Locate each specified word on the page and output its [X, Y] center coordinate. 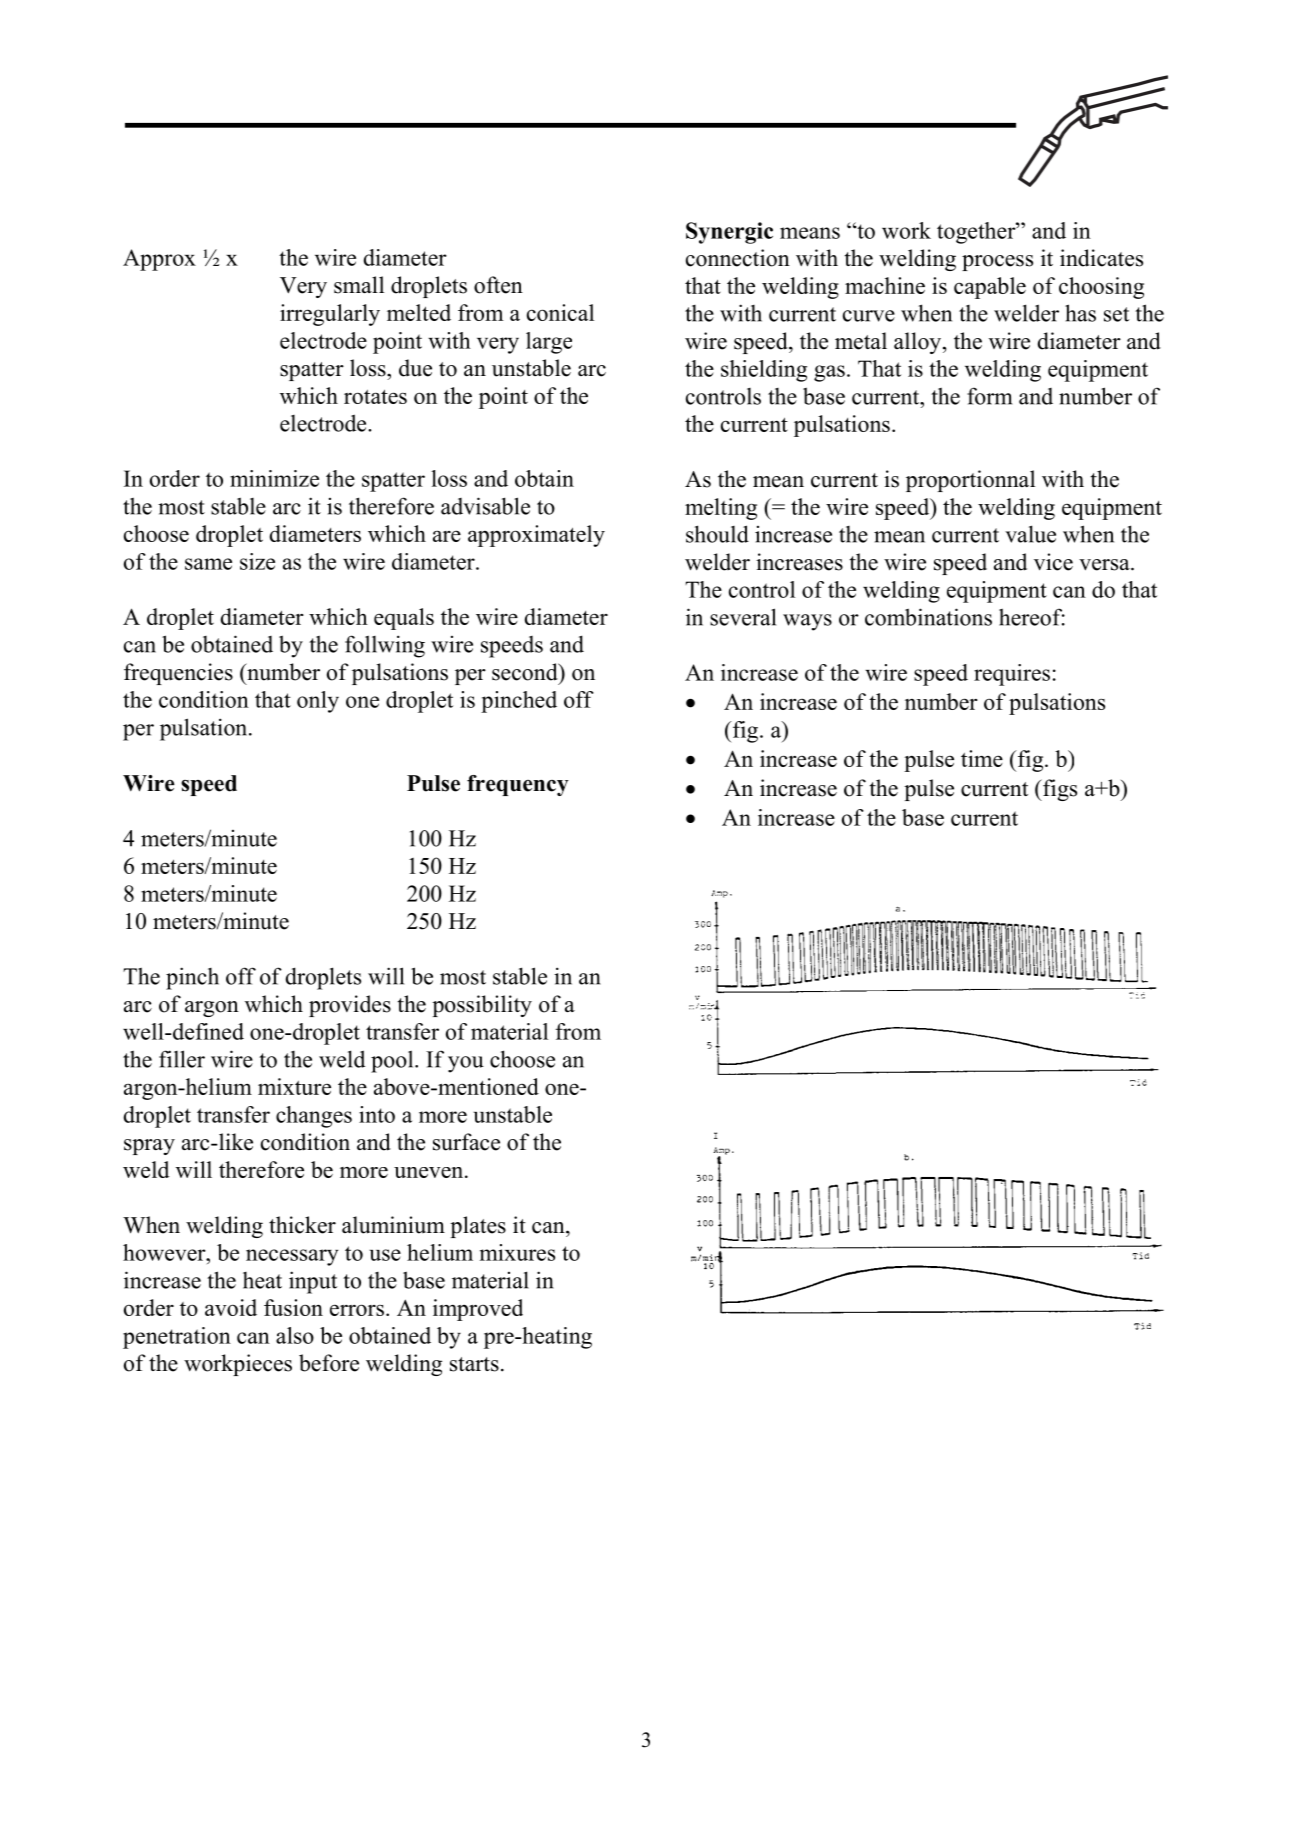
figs [1059, 790]
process [997, 263]
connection [738, 258]
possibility [482, 1006]
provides [350, 1006]
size [257, 561]
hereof [1032, 617]
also [295, 1335]
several [743, 617]
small [359, 285]
